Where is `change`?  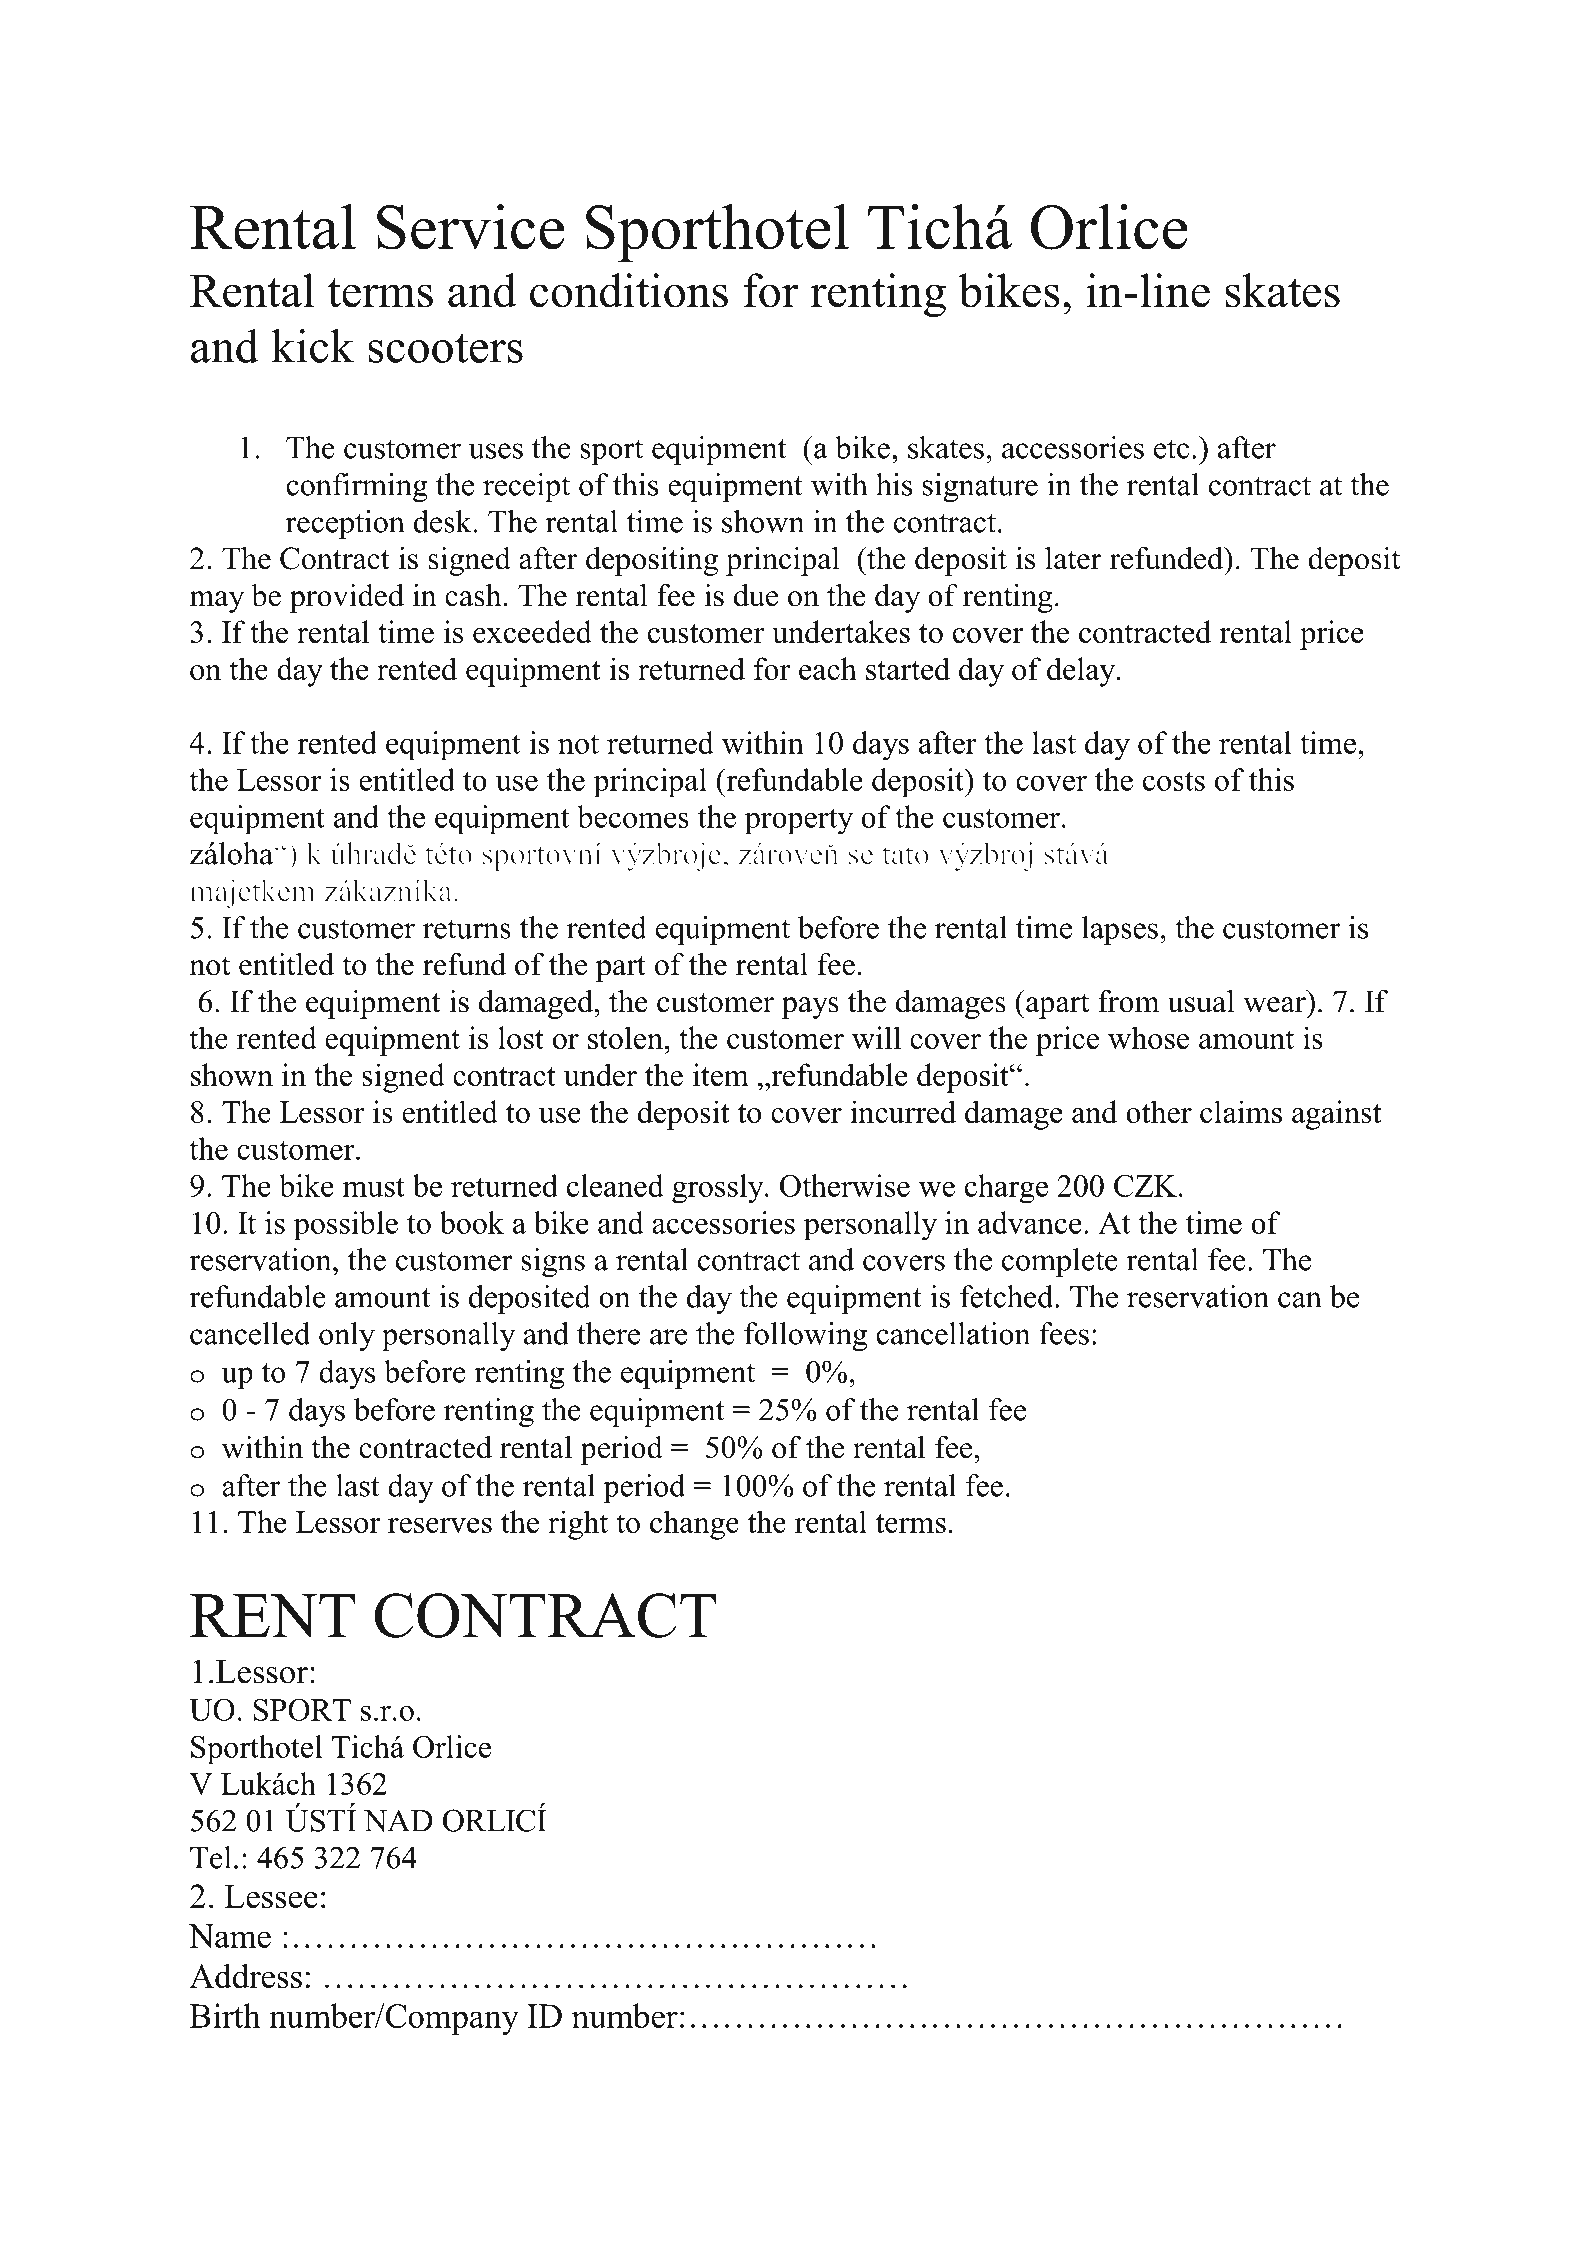 change is located at coordinates (694, 1525).
